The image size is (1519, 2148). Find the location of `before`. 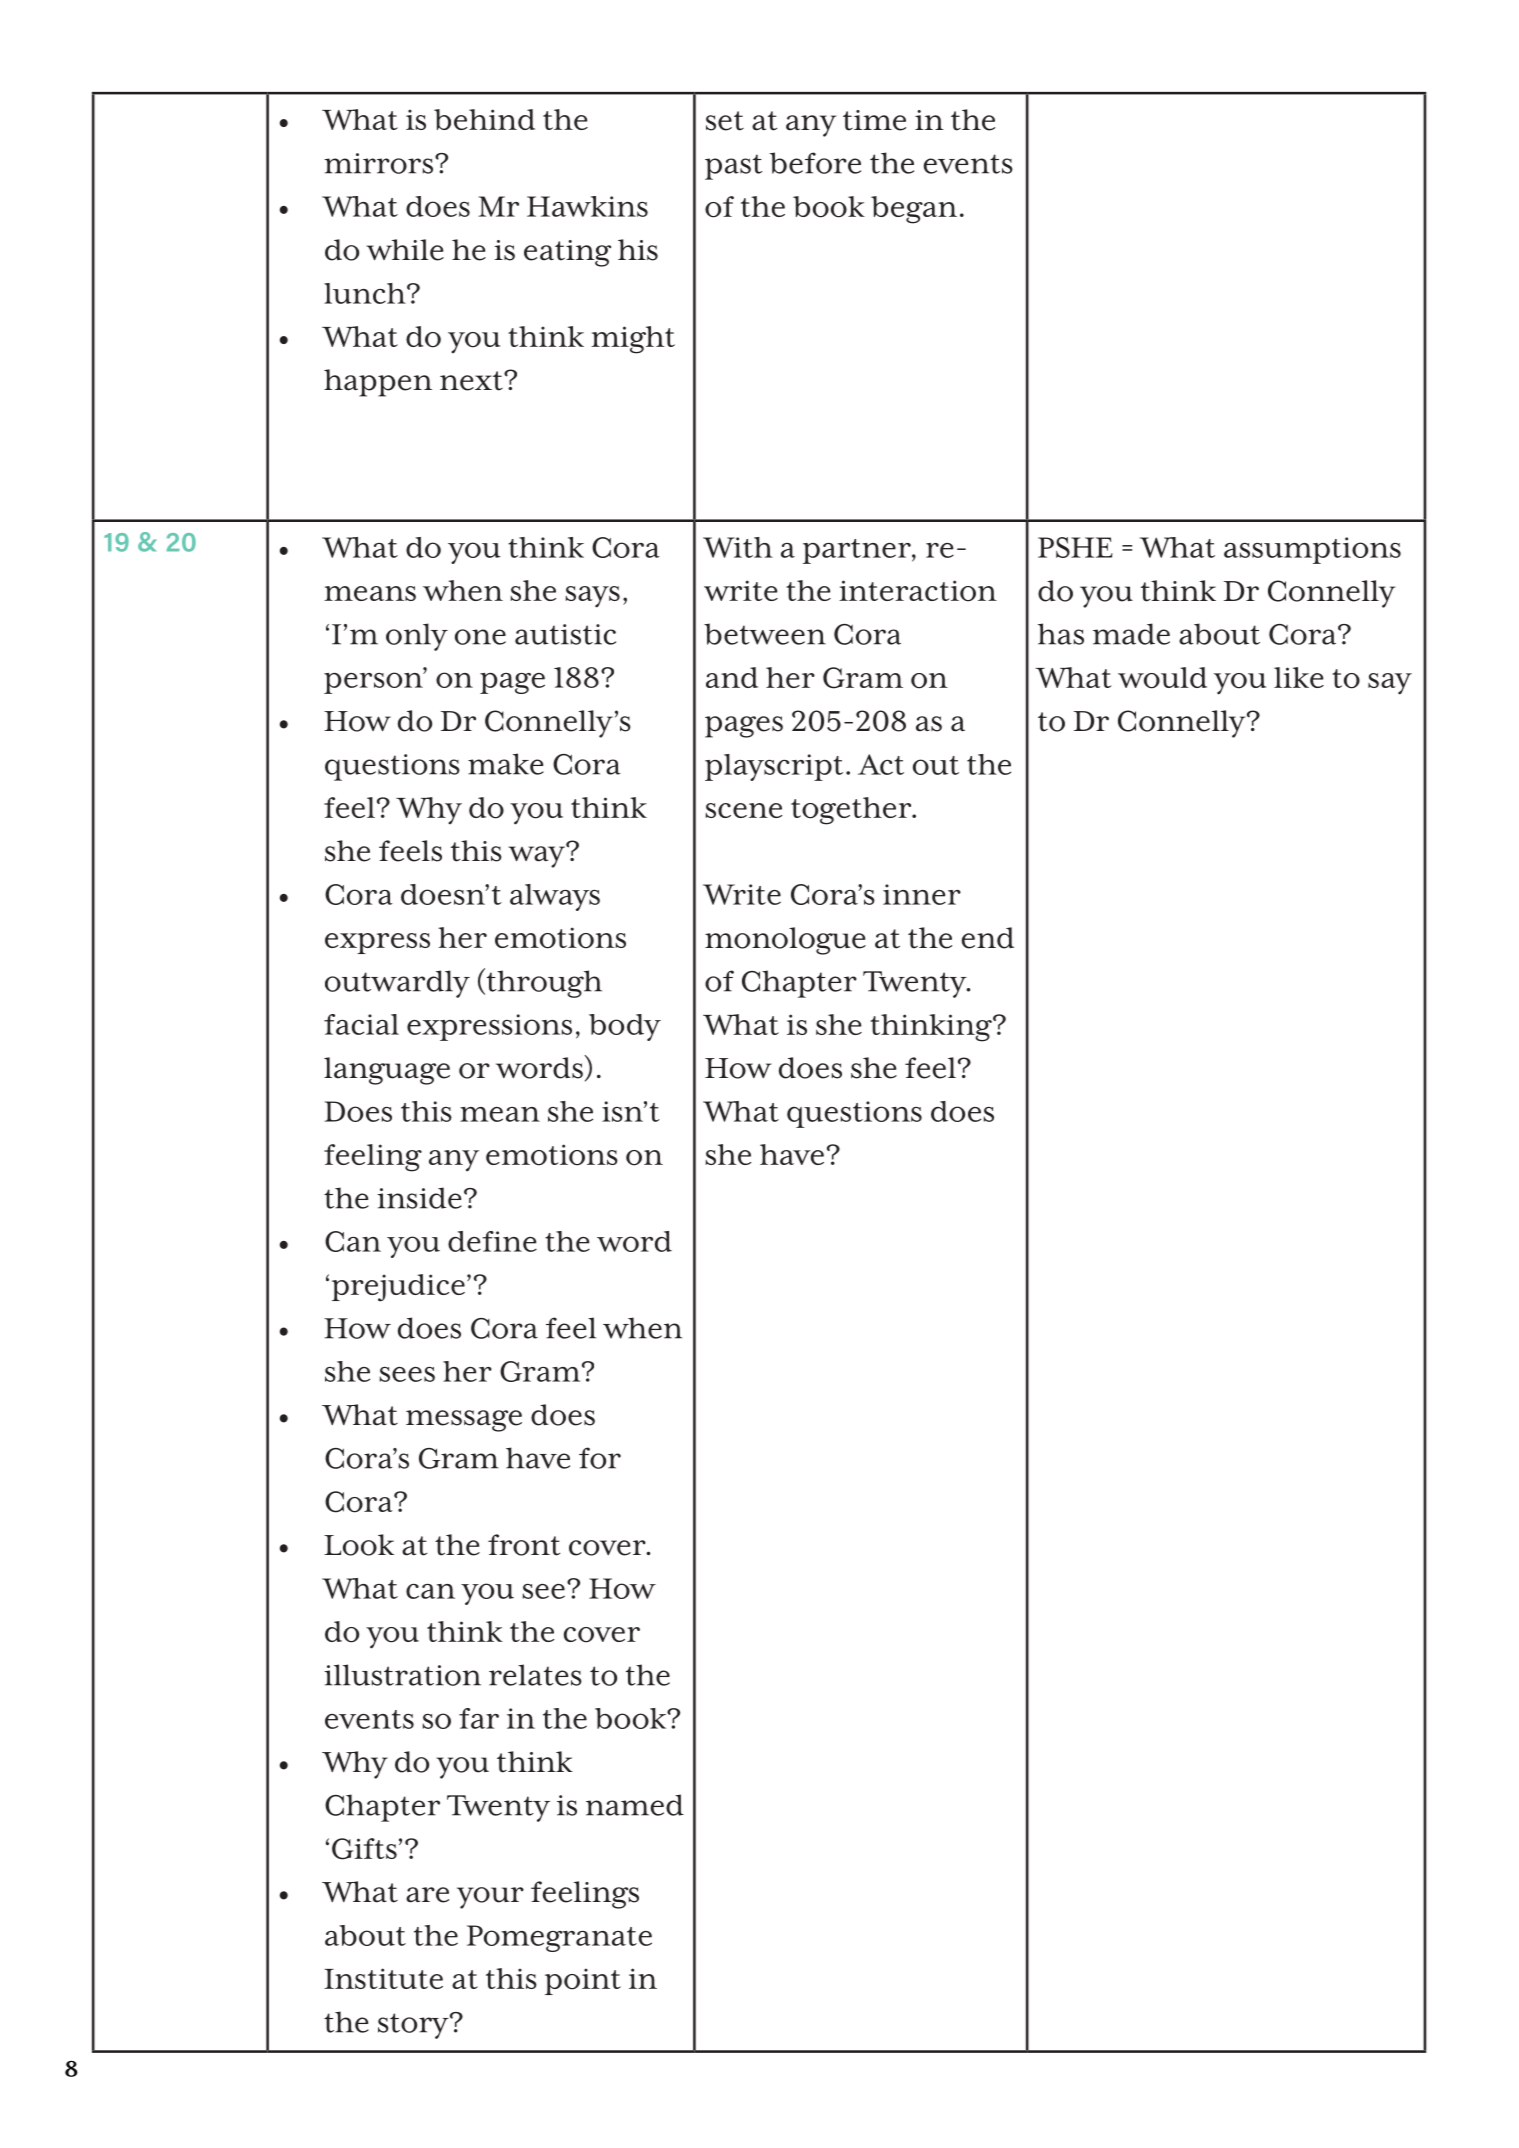

before is located at coordinates (815, 163).
